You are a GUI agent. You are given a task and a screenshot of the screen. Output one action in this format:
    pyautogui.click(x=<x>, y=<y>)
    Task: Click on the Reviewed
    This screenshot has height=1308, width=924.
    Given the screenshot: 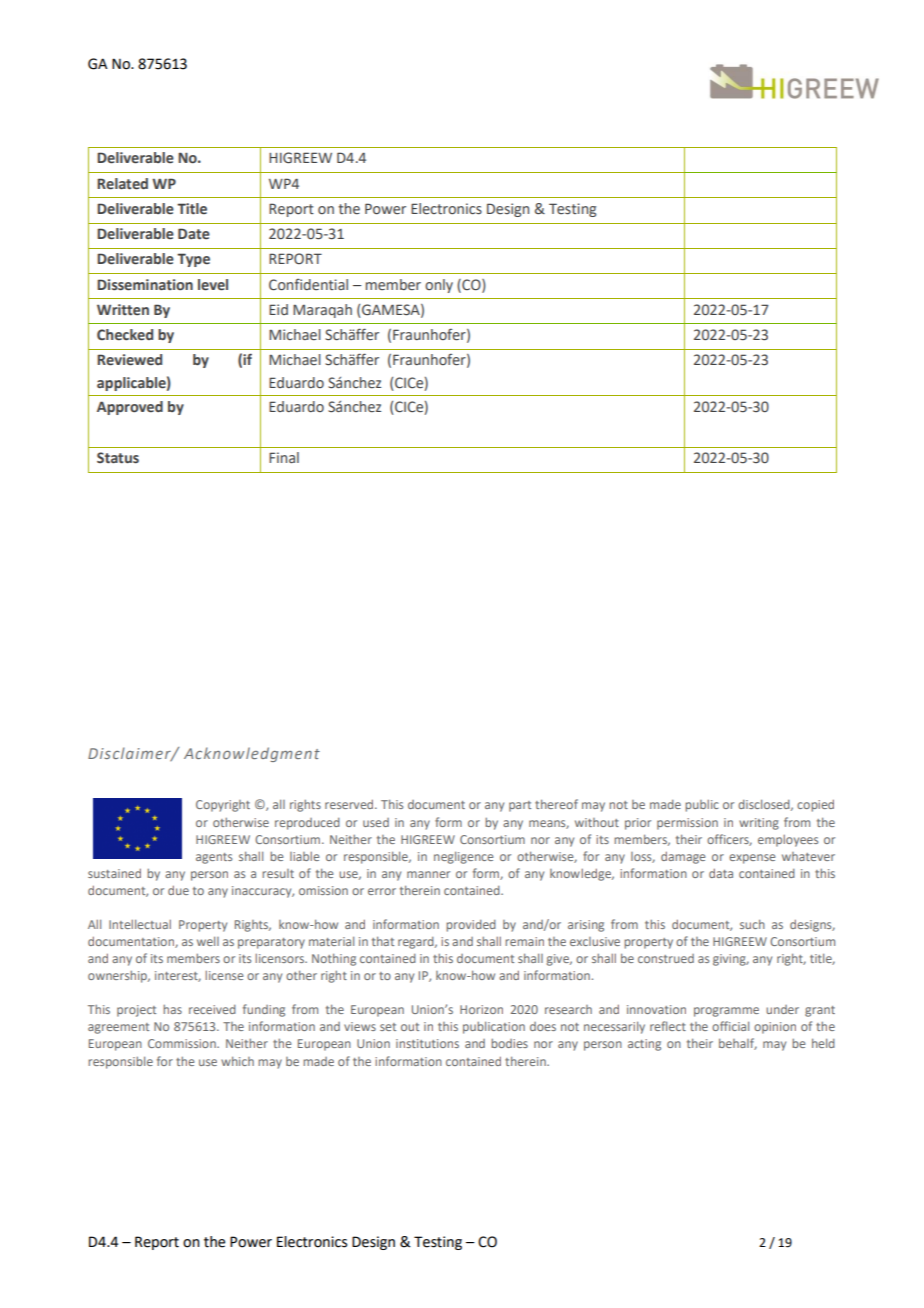 What is the action you would take?
    pyautogui.click(x=129, y=360)
